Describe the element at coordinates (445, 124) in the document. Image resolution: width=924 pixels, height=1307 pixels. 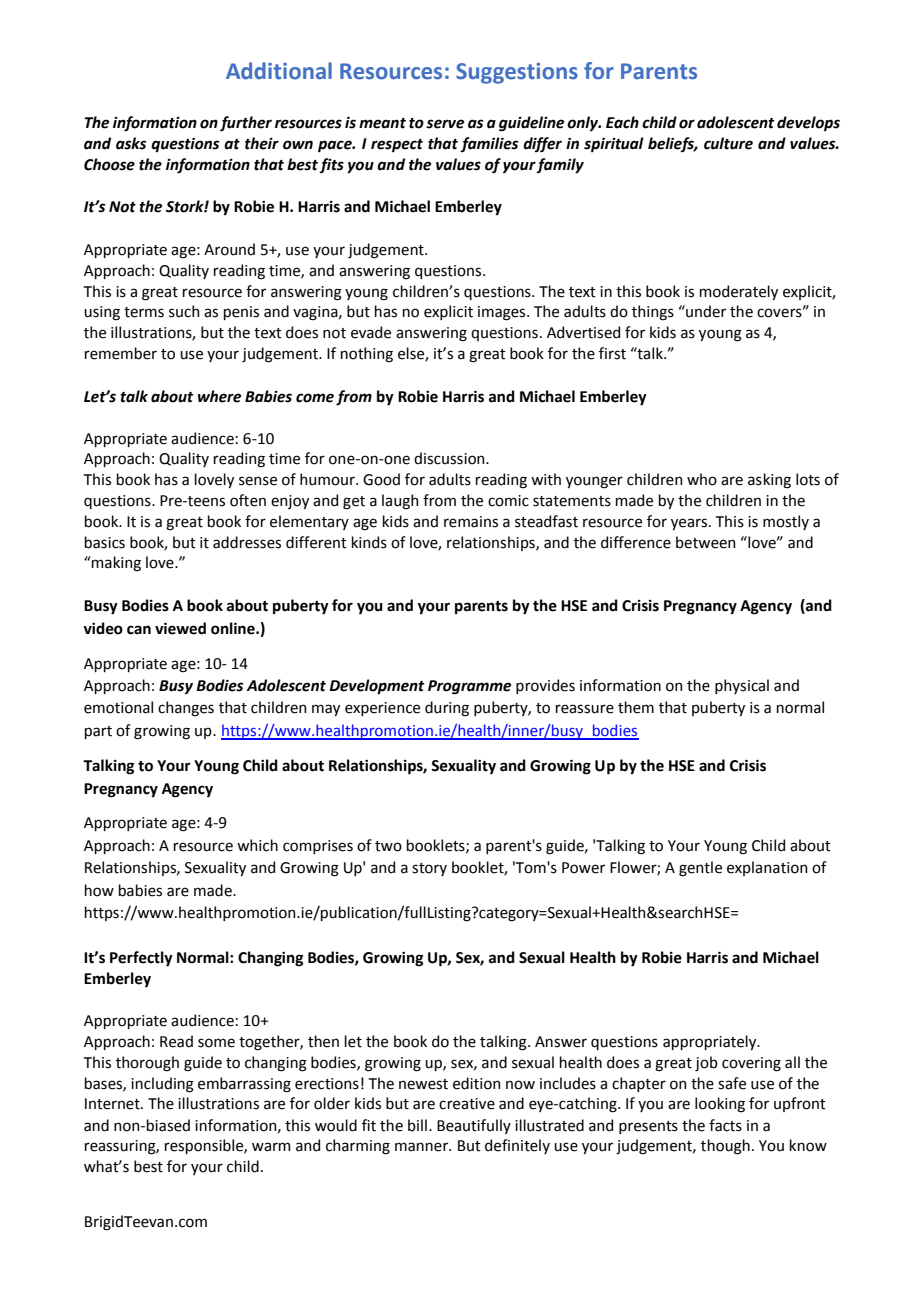
I see `serve` at that location.
